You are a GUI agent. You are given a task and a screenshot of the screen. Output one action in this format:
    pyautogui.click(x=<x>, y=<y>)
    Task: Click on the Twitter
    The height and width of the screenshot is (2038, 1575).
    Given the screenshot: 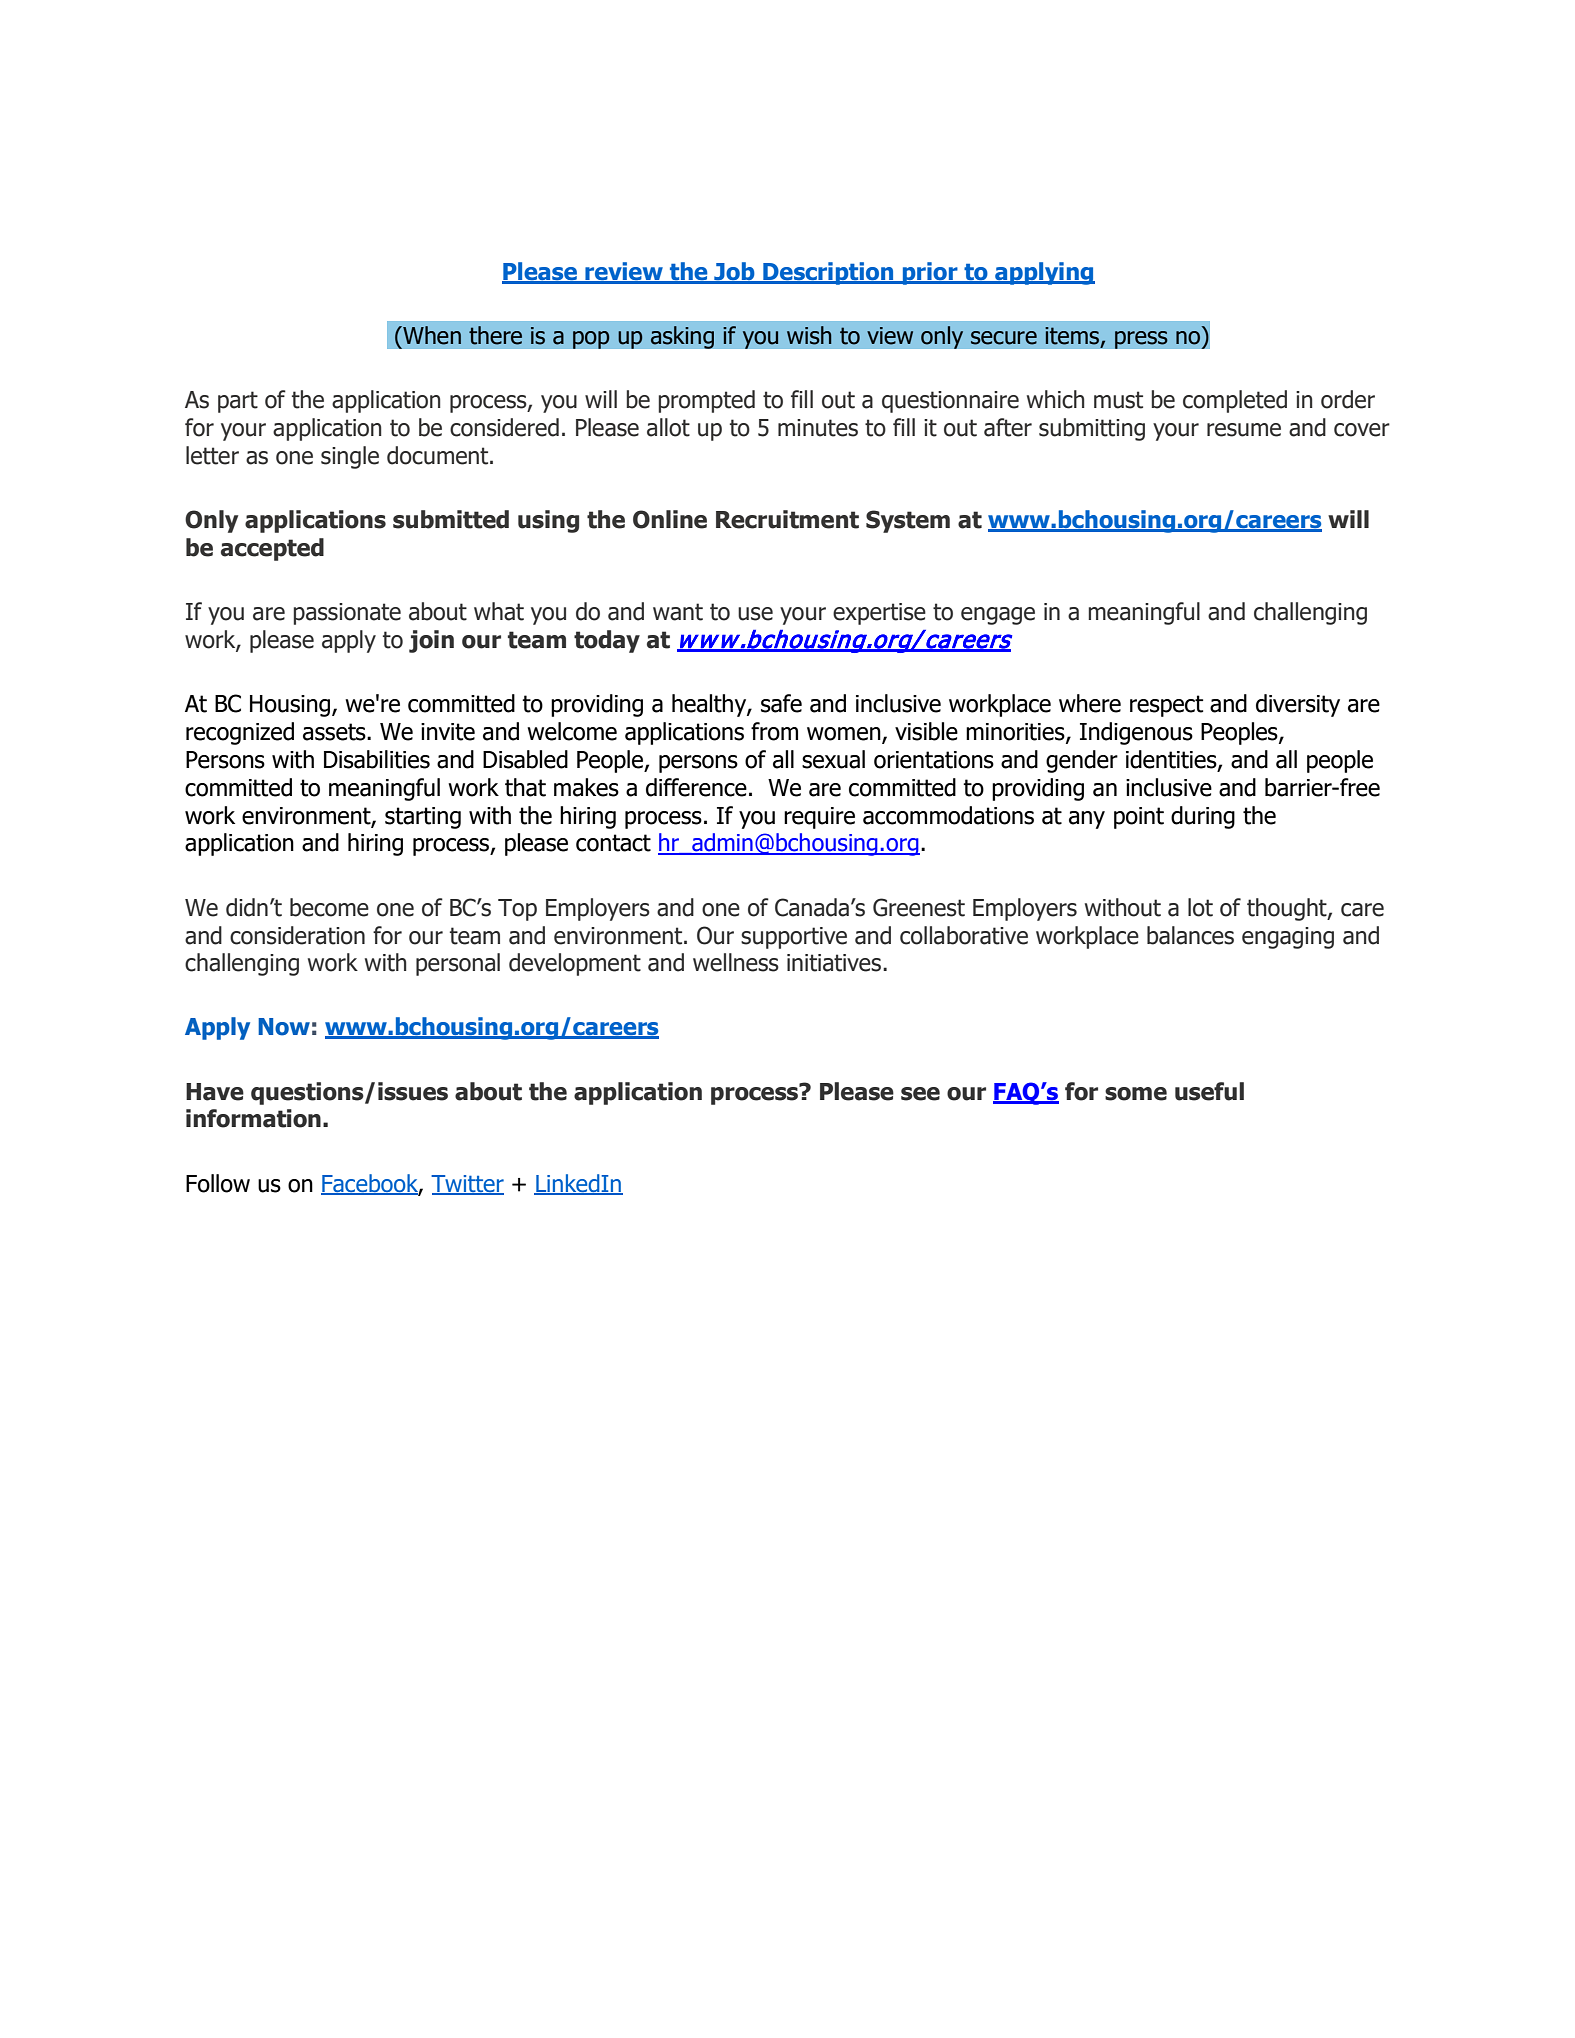 What is the action you would take?
    pyautogui.click(x=467, y=1184)
